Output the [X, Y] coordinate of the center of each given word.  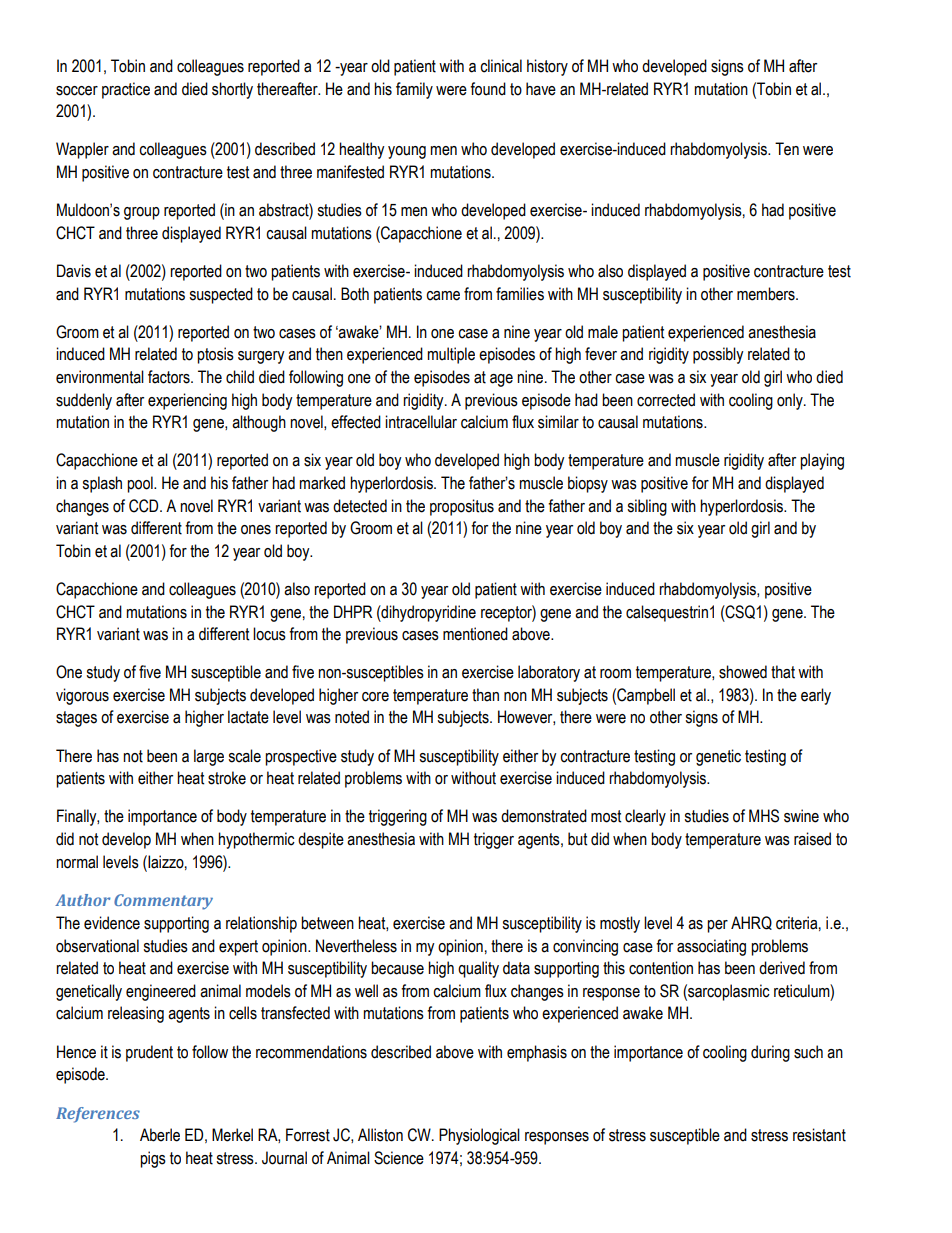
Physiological [479, 1136]
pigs [153, 1159]
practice [126, 90]
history [547, 67]
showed [743, 672]
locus [269, 634]
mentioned [475, 634]
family [414, 90]
